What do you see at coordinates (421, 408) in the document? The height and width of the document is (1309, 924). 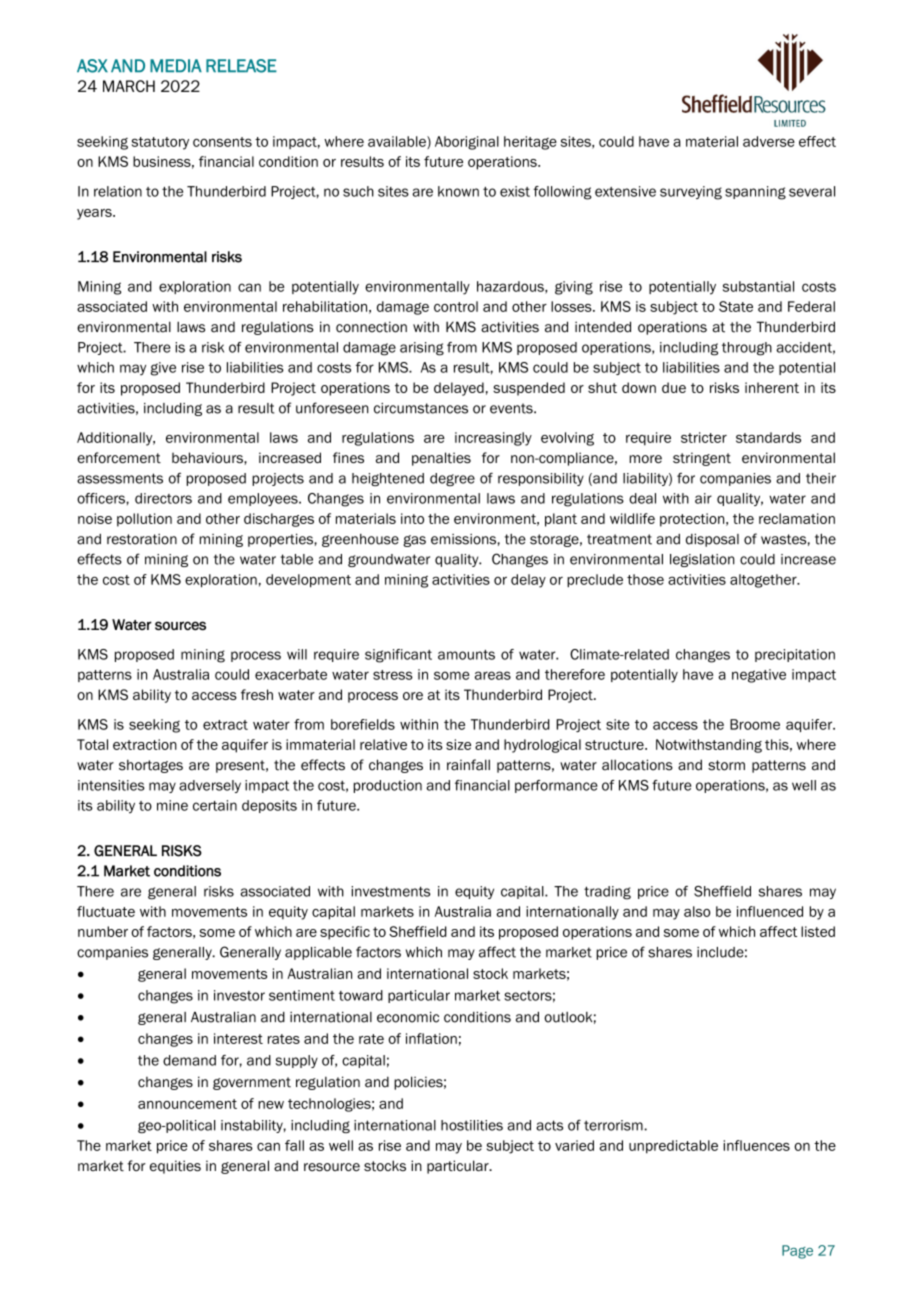 I see `circumstances` at bounding box center [421, 408].
